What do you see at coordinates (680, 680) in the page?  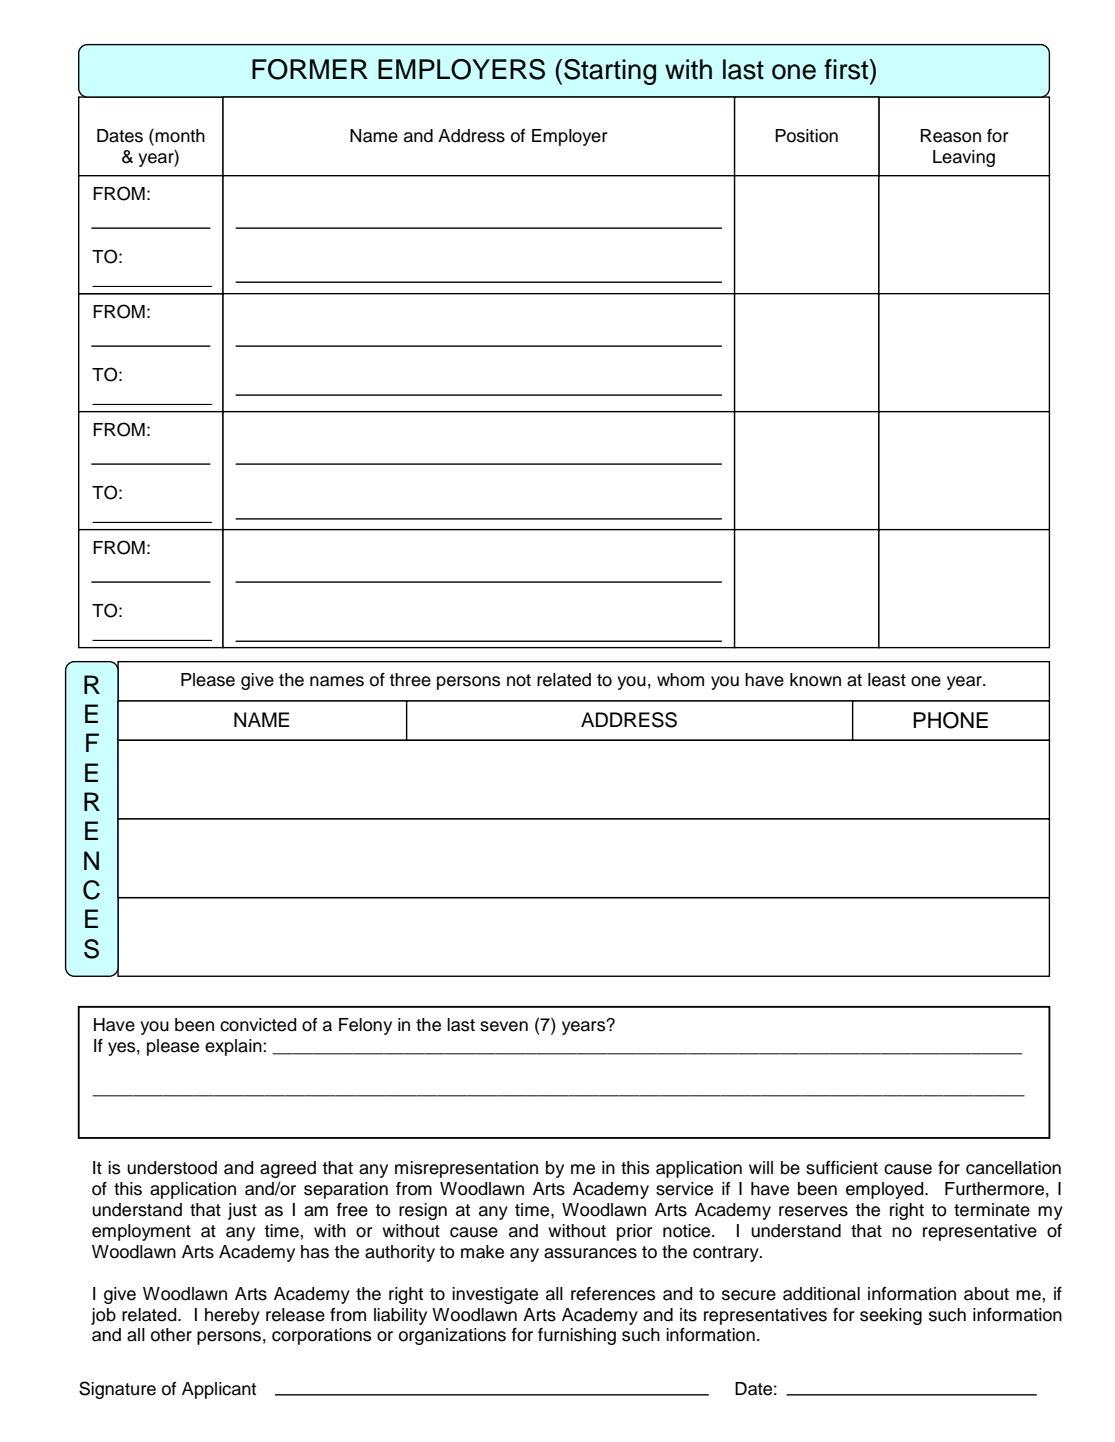 I see `whom` at bounding box center [680, 680].
